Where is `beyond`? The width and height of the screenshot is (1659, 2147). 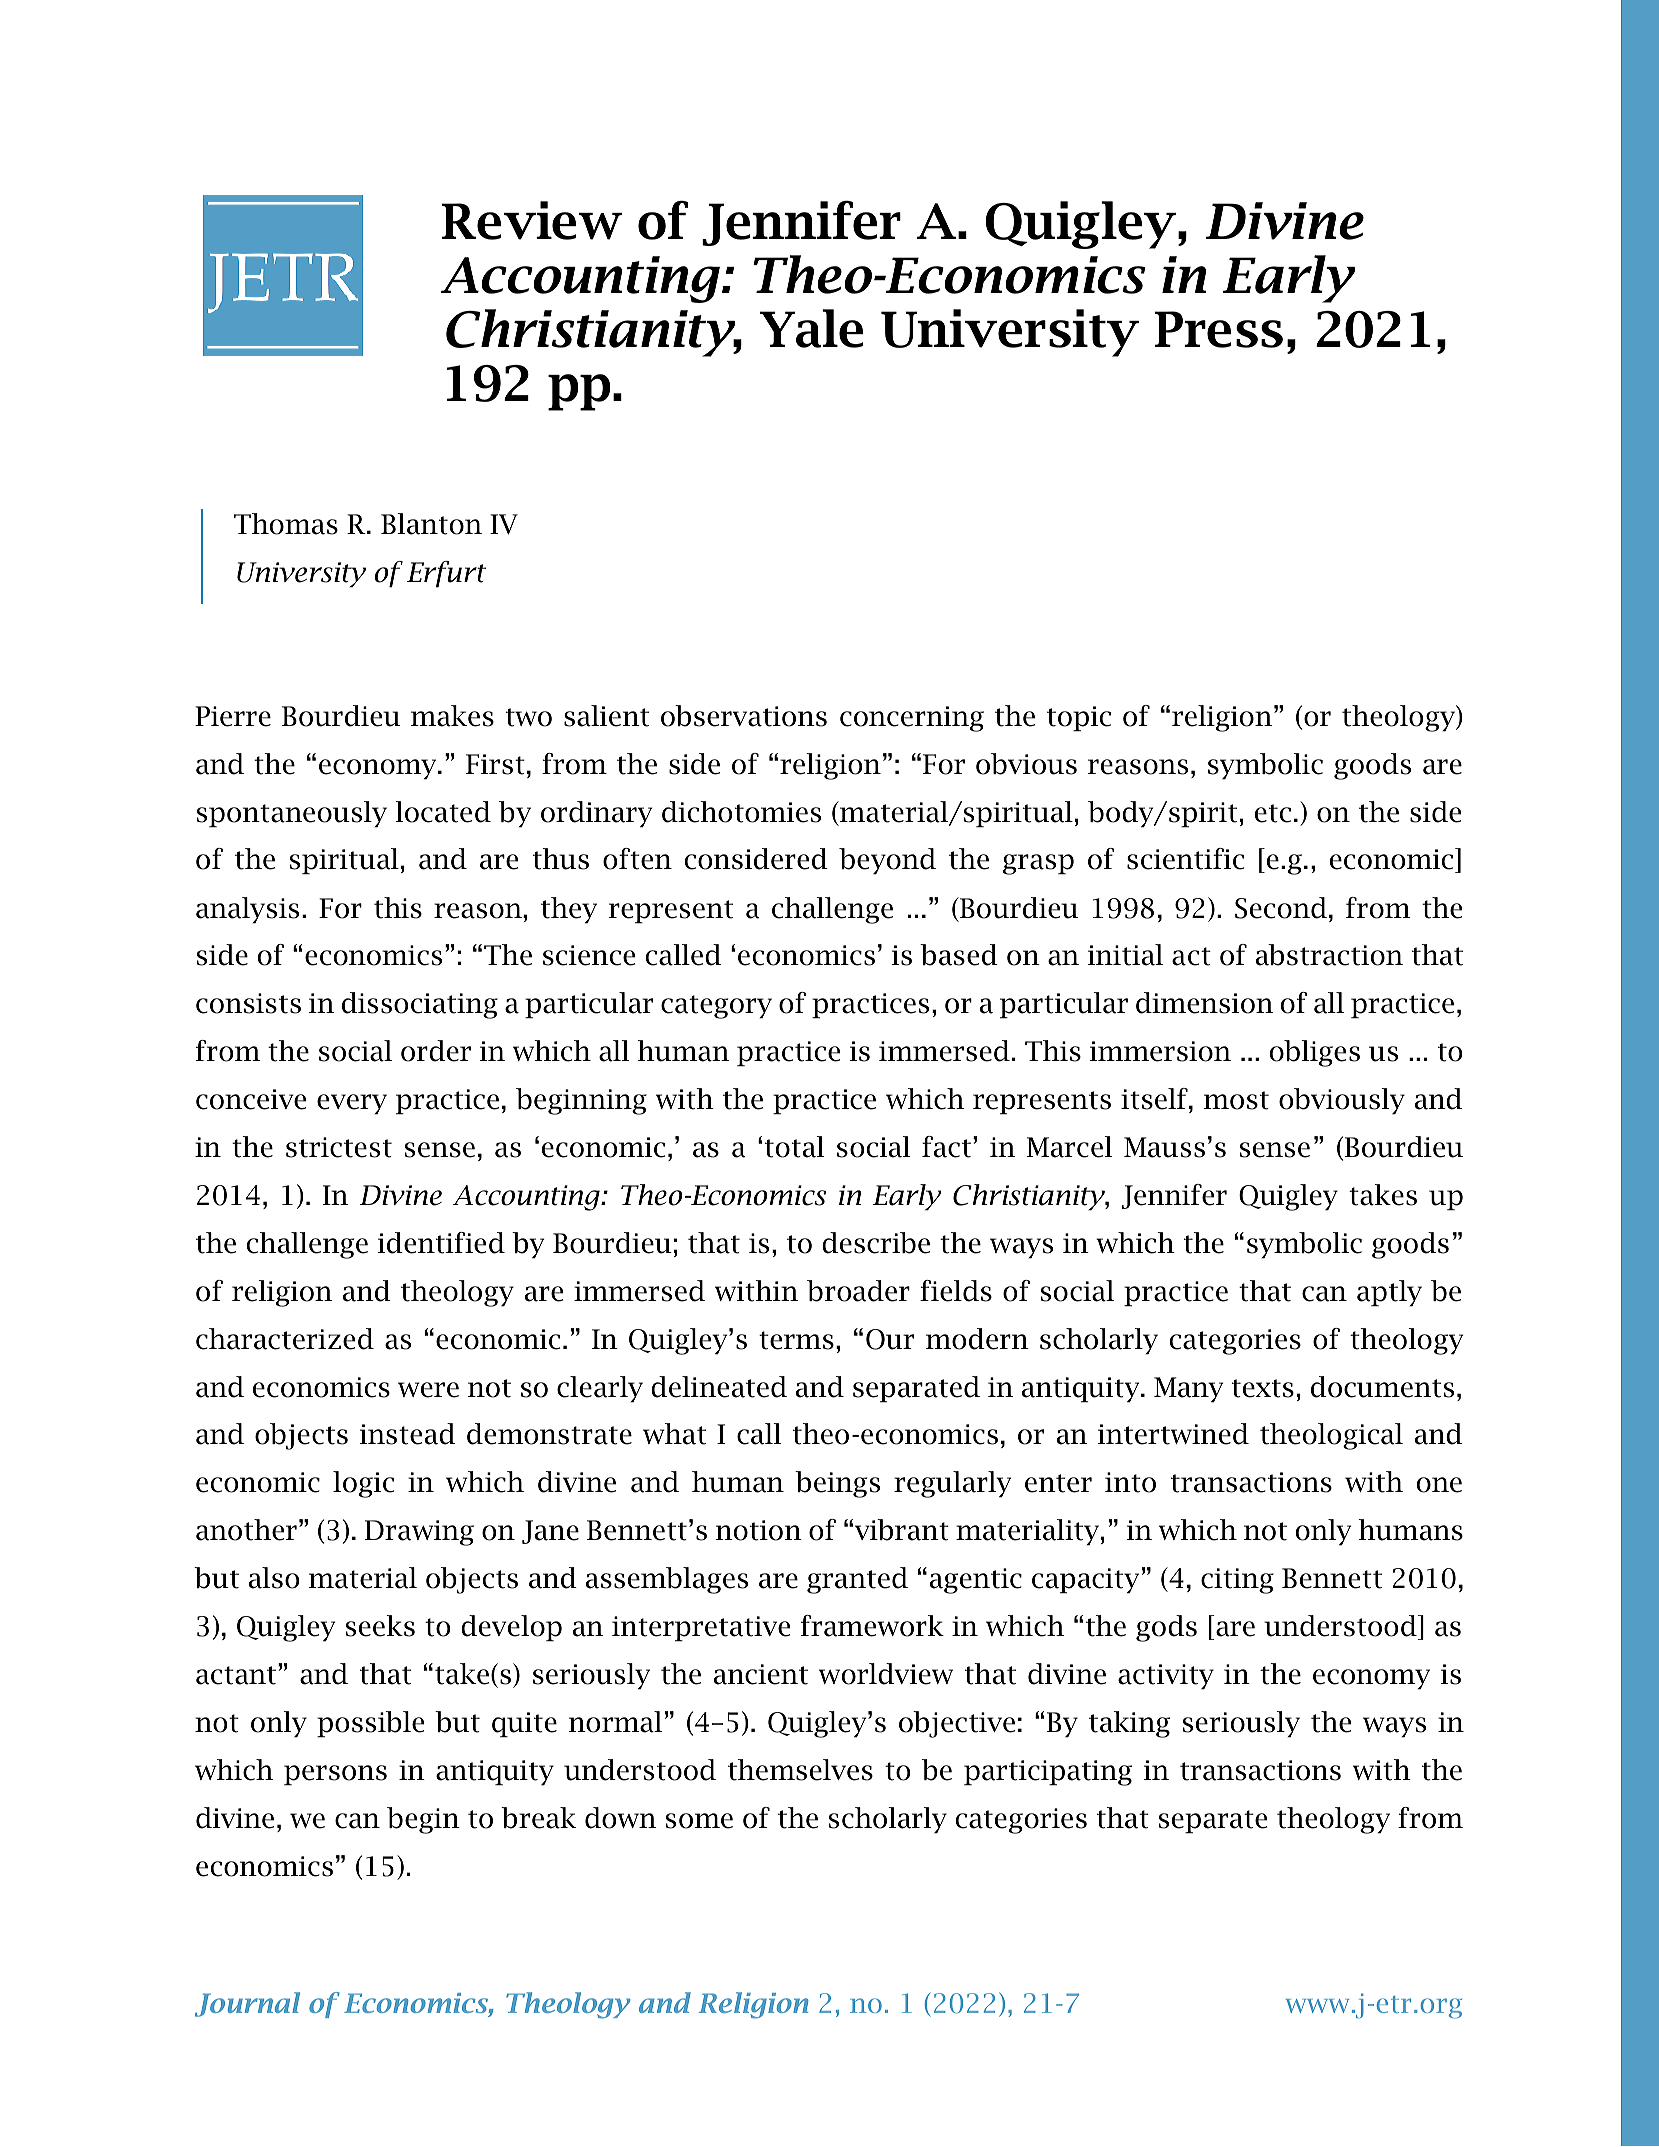
beyond is located at coordinates (887, 861).
